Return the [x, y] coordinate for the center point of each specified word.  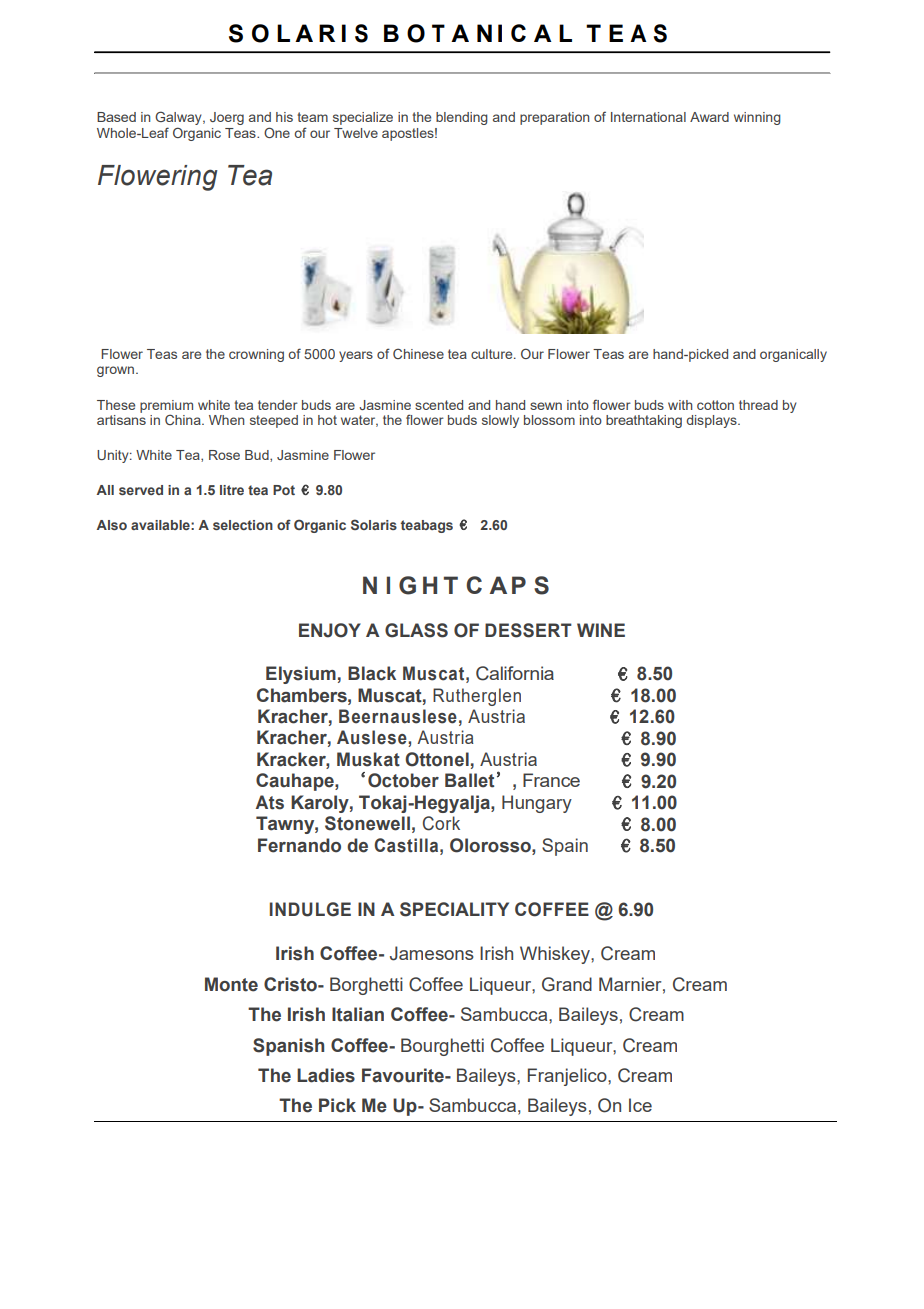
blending [462, 118]
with [680, 405]
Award [709, 117]
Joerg [227, 118]
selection [243, 525]
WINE [601, 630]
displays [712, 421]
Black [372, 673]
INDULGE [310, 909]
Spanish [288, 1047]
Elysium [301, 675]
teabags [427, 526]
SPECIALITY [454, 909]
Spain [565, 847]
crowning [256, 355]
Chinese [418, 353]
